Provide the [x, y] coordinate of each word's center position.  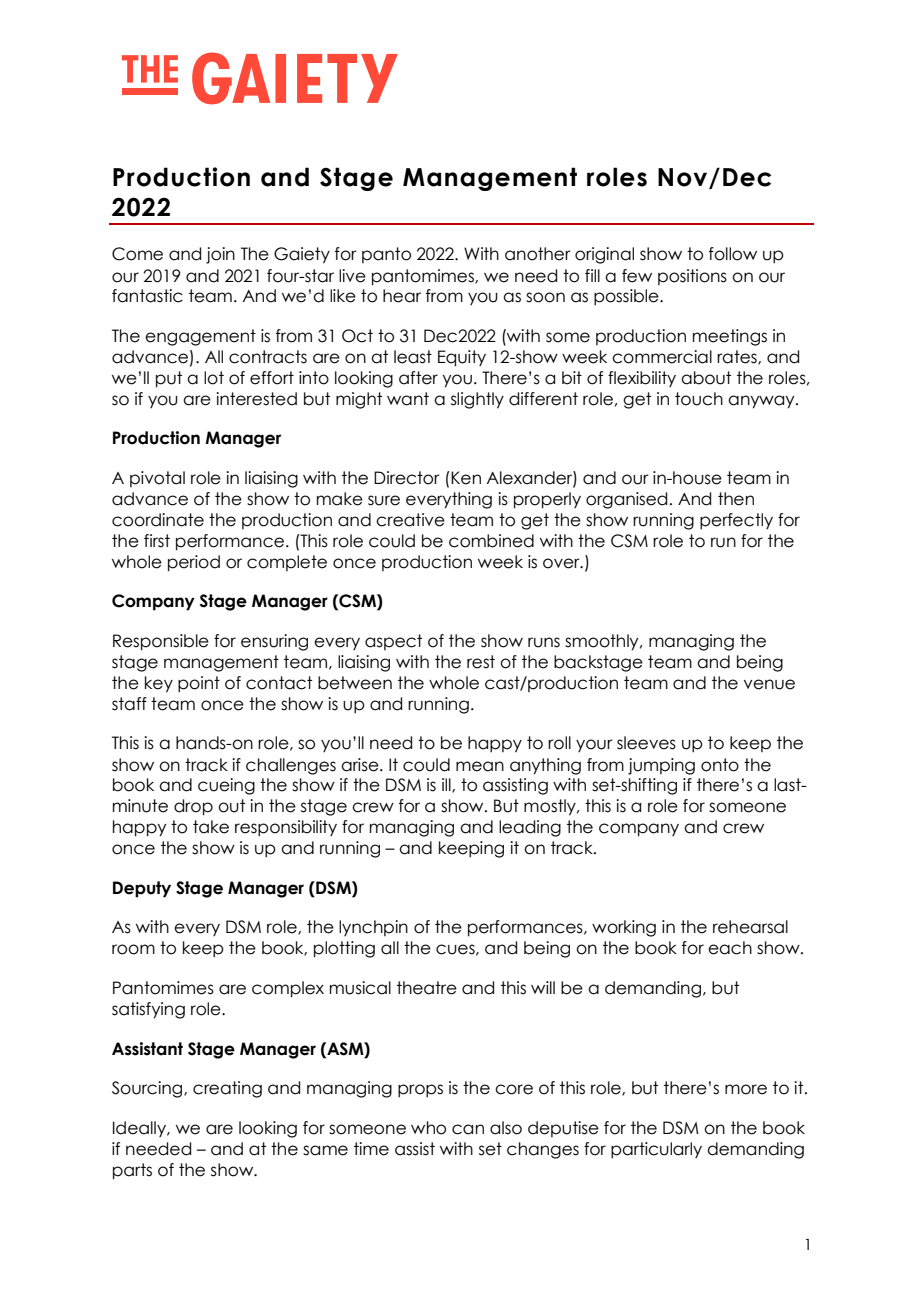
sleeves [646, 743]
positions [692, 277]
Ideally [140, 1129]
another [538, 254]
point [199, 684]
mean [480, 766]
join [220, 255]
